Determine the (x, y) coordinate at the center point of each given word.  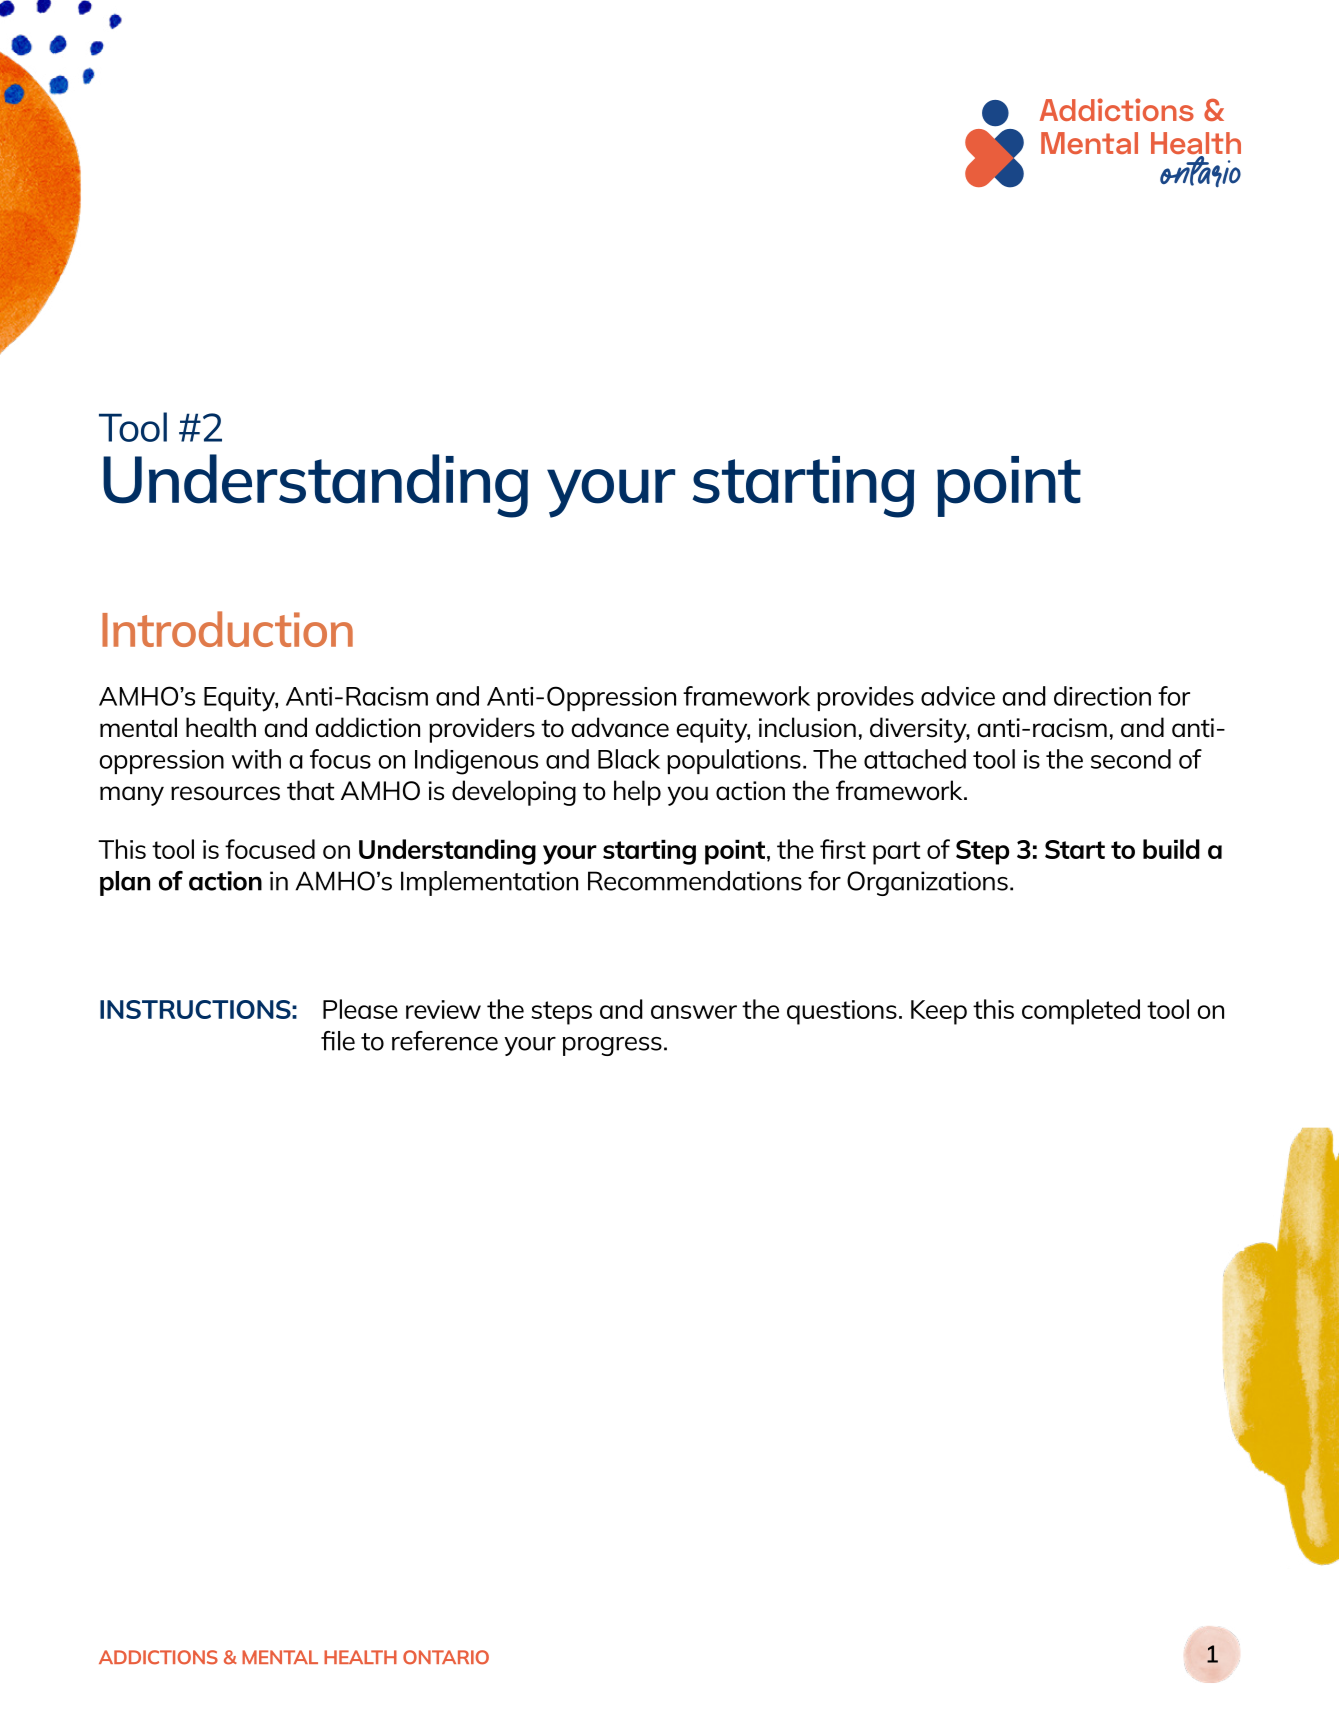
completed (1081, 1012)
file (338, 1041)
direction (1102, 696)
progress (612, 1046)
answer (694, 1012)
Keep (939, 1012)
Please (360, 1009)
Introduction (227, 629)
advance (620, 727)
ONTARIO (446, 1657)
